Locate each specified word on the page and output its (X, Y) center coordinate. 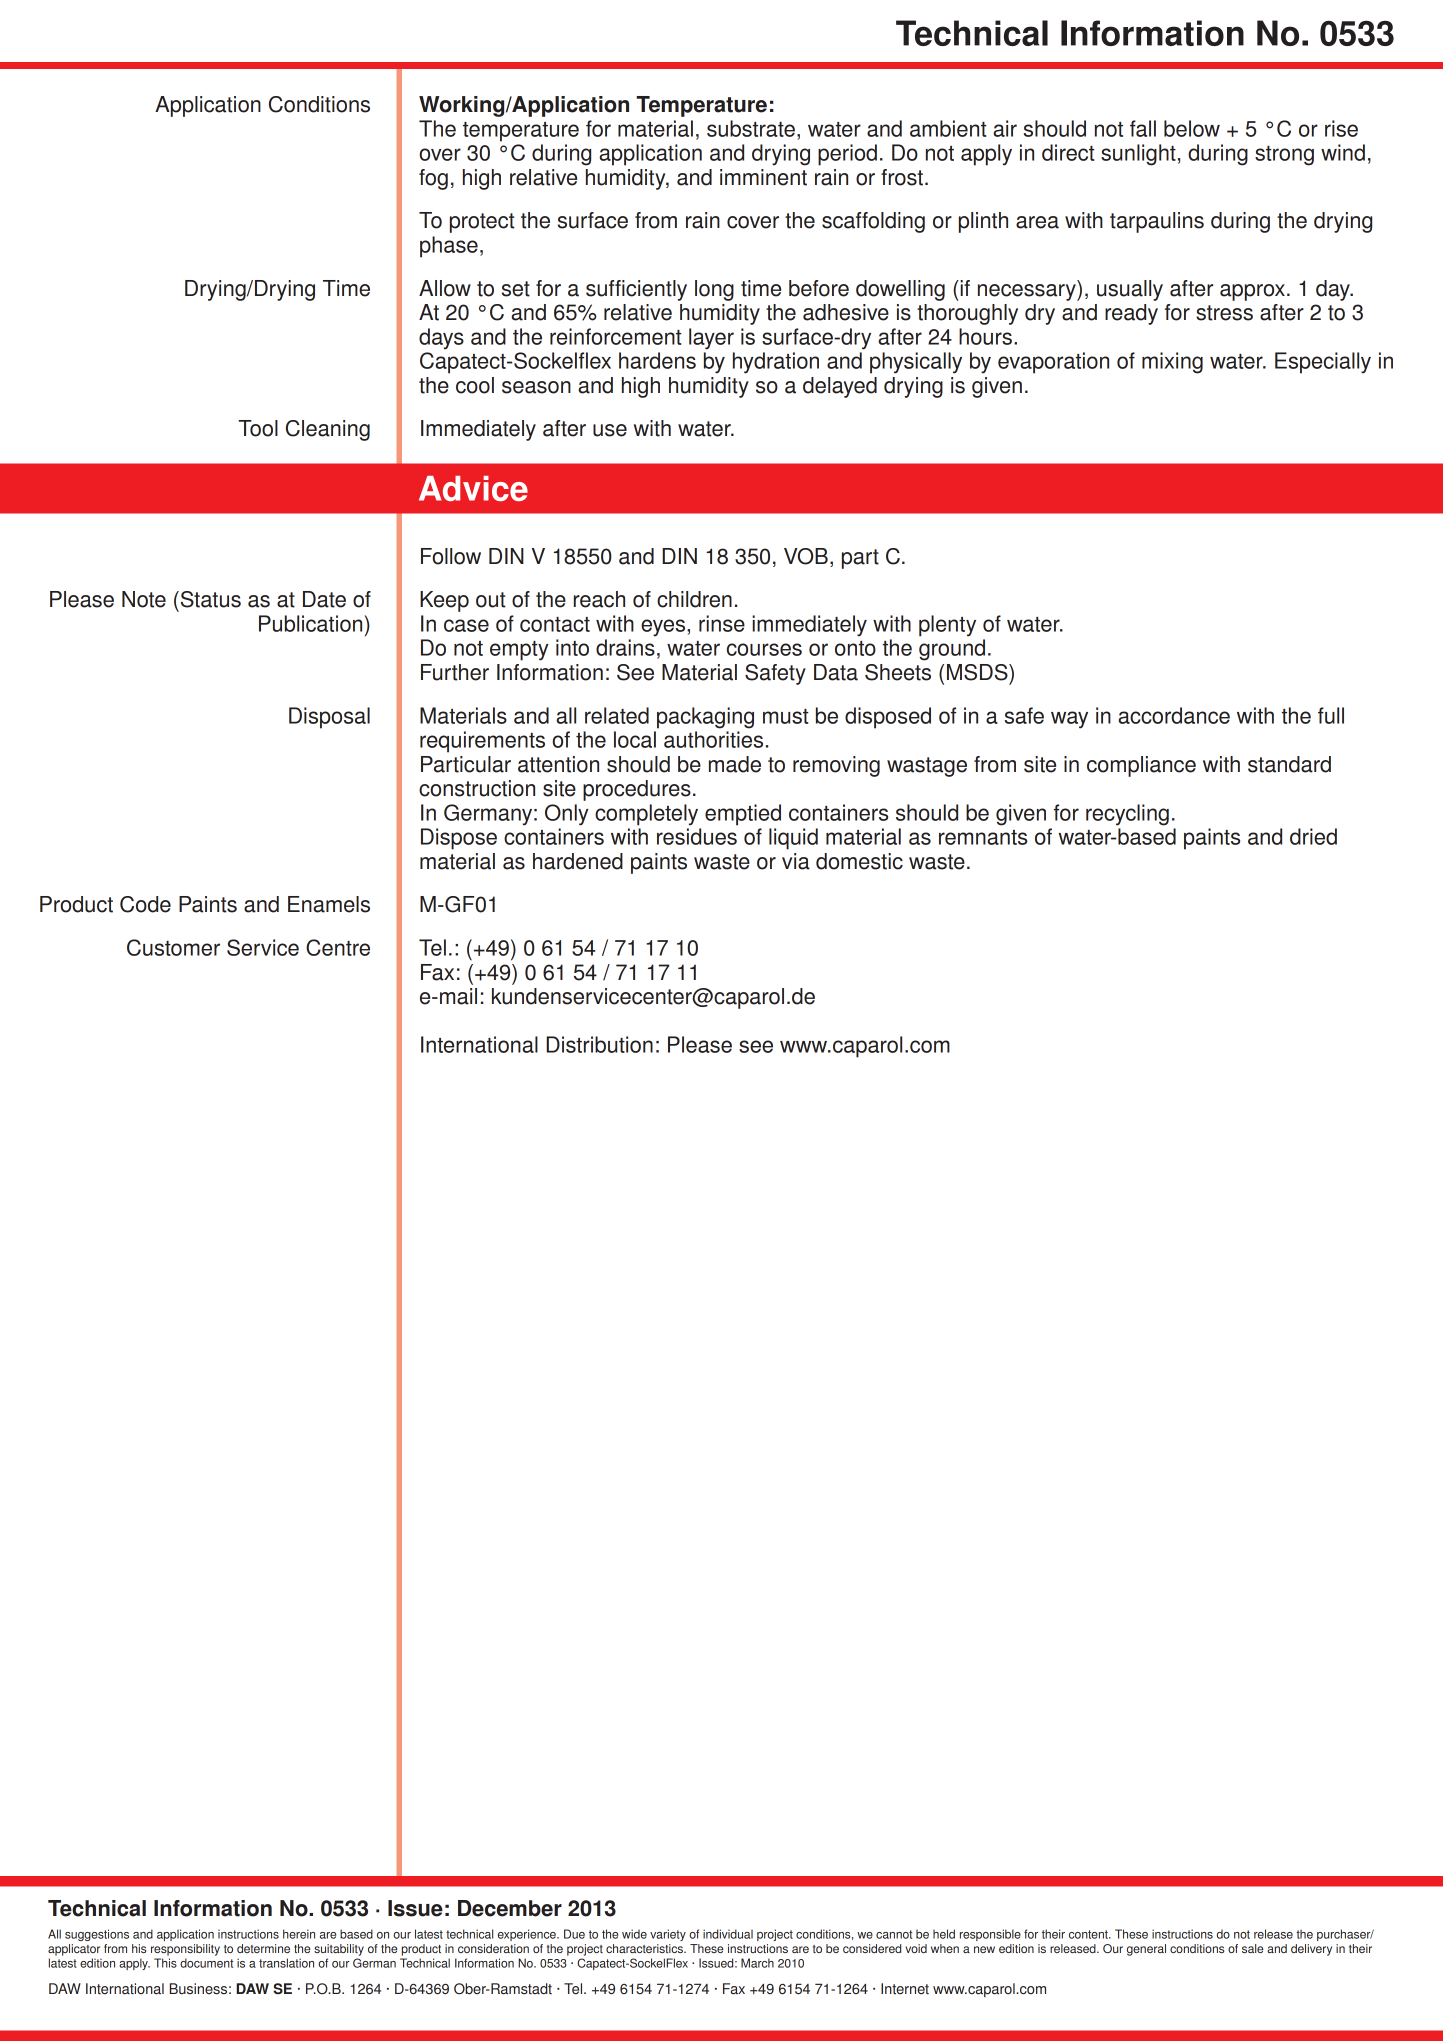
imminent (763, 177)
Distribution (599, 1044)
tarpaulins (1157, 222)
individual (728, 1934)
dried (1313, 836)
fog (433, 179)
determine (263, 1948)
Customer (173, 947)
